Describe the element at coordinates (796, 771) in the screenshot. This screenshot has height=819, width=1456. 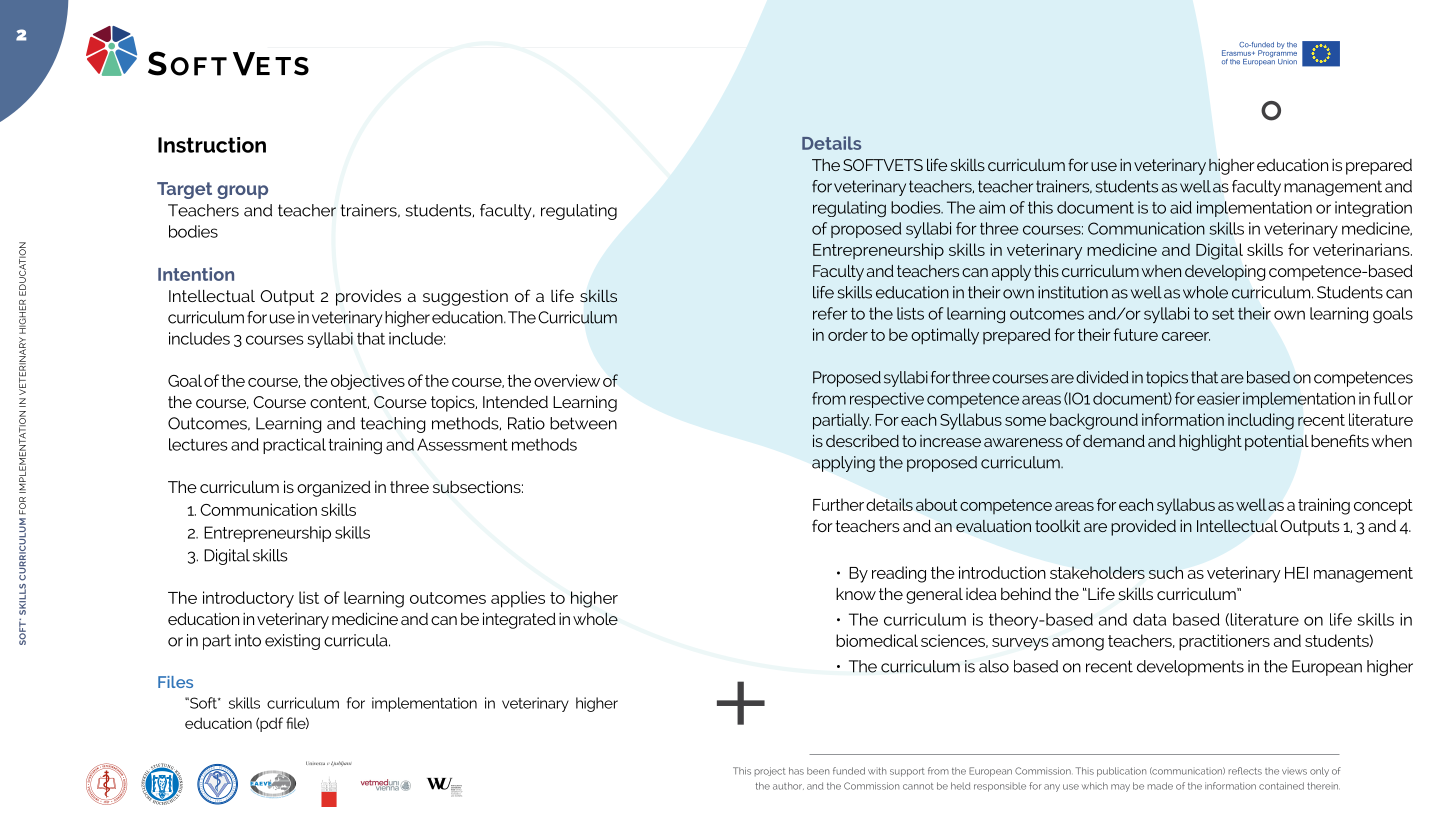
I see `has` at that location.
